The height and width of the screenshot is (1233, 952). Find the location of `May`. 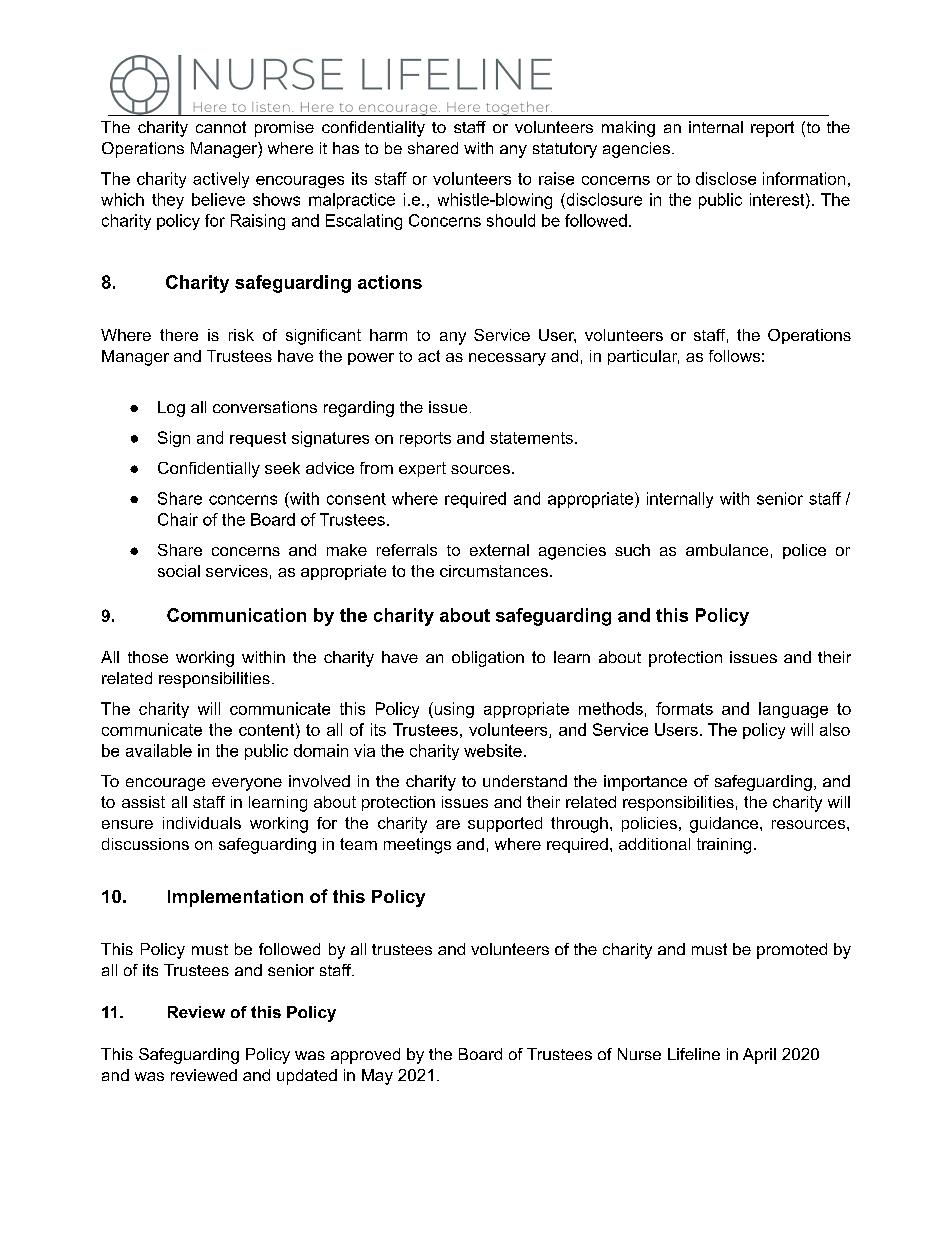

May is located at coordinates (377, 1077).
